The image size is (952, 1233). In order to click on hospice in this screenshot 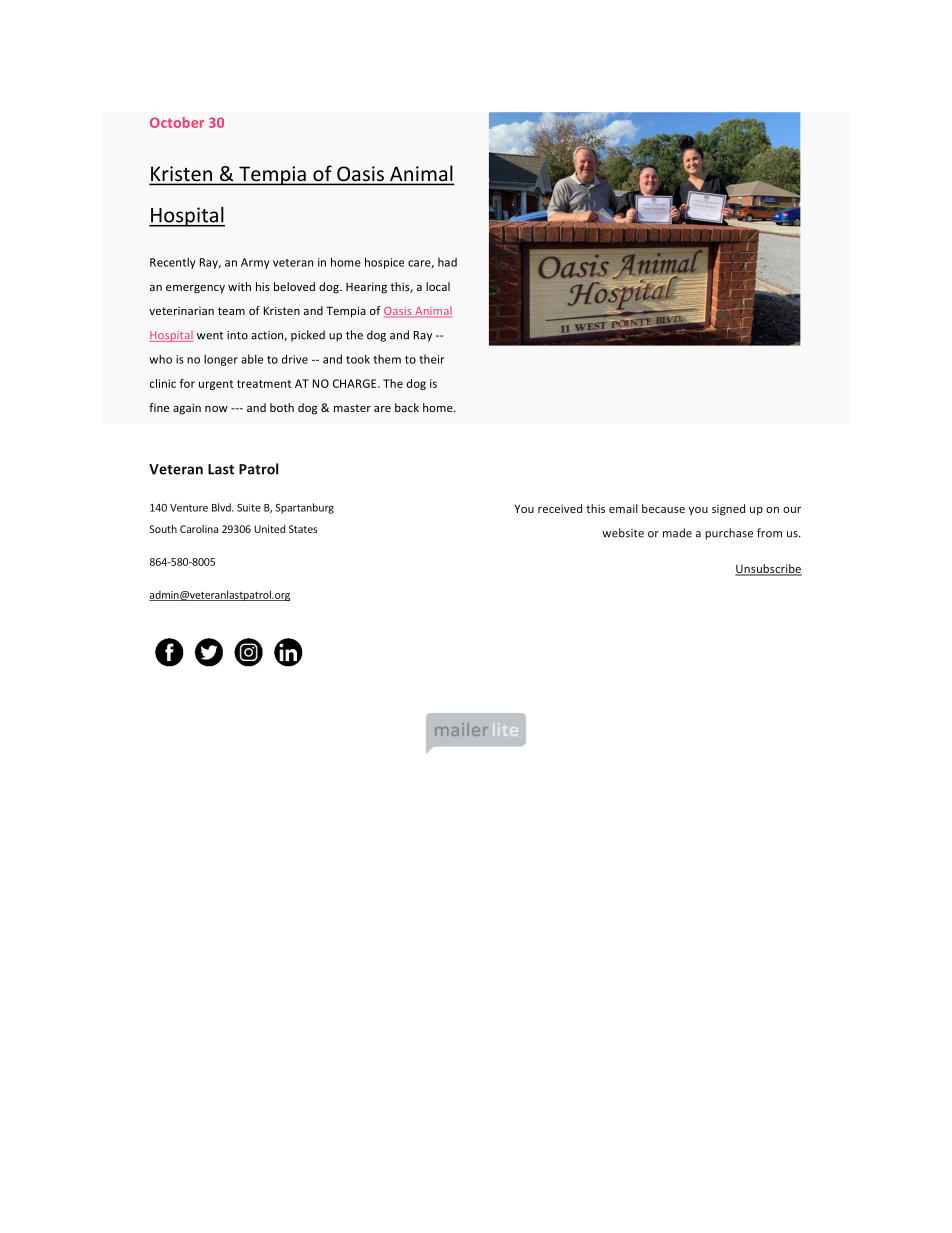, I will do `click(384, 263)`.
